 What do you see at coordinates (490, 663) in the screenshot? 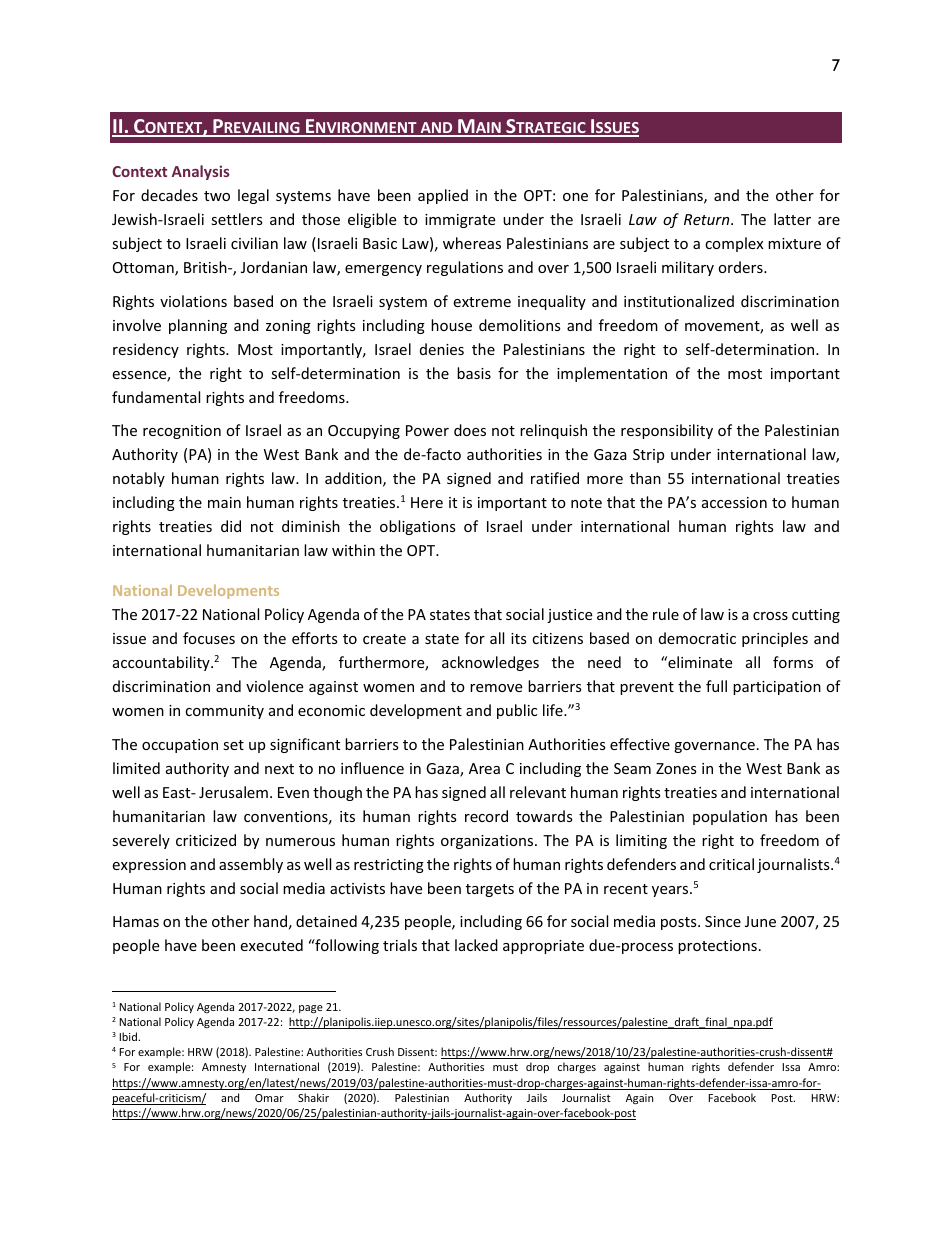
I see `acknowledges` at bounding box center [490, 663].
